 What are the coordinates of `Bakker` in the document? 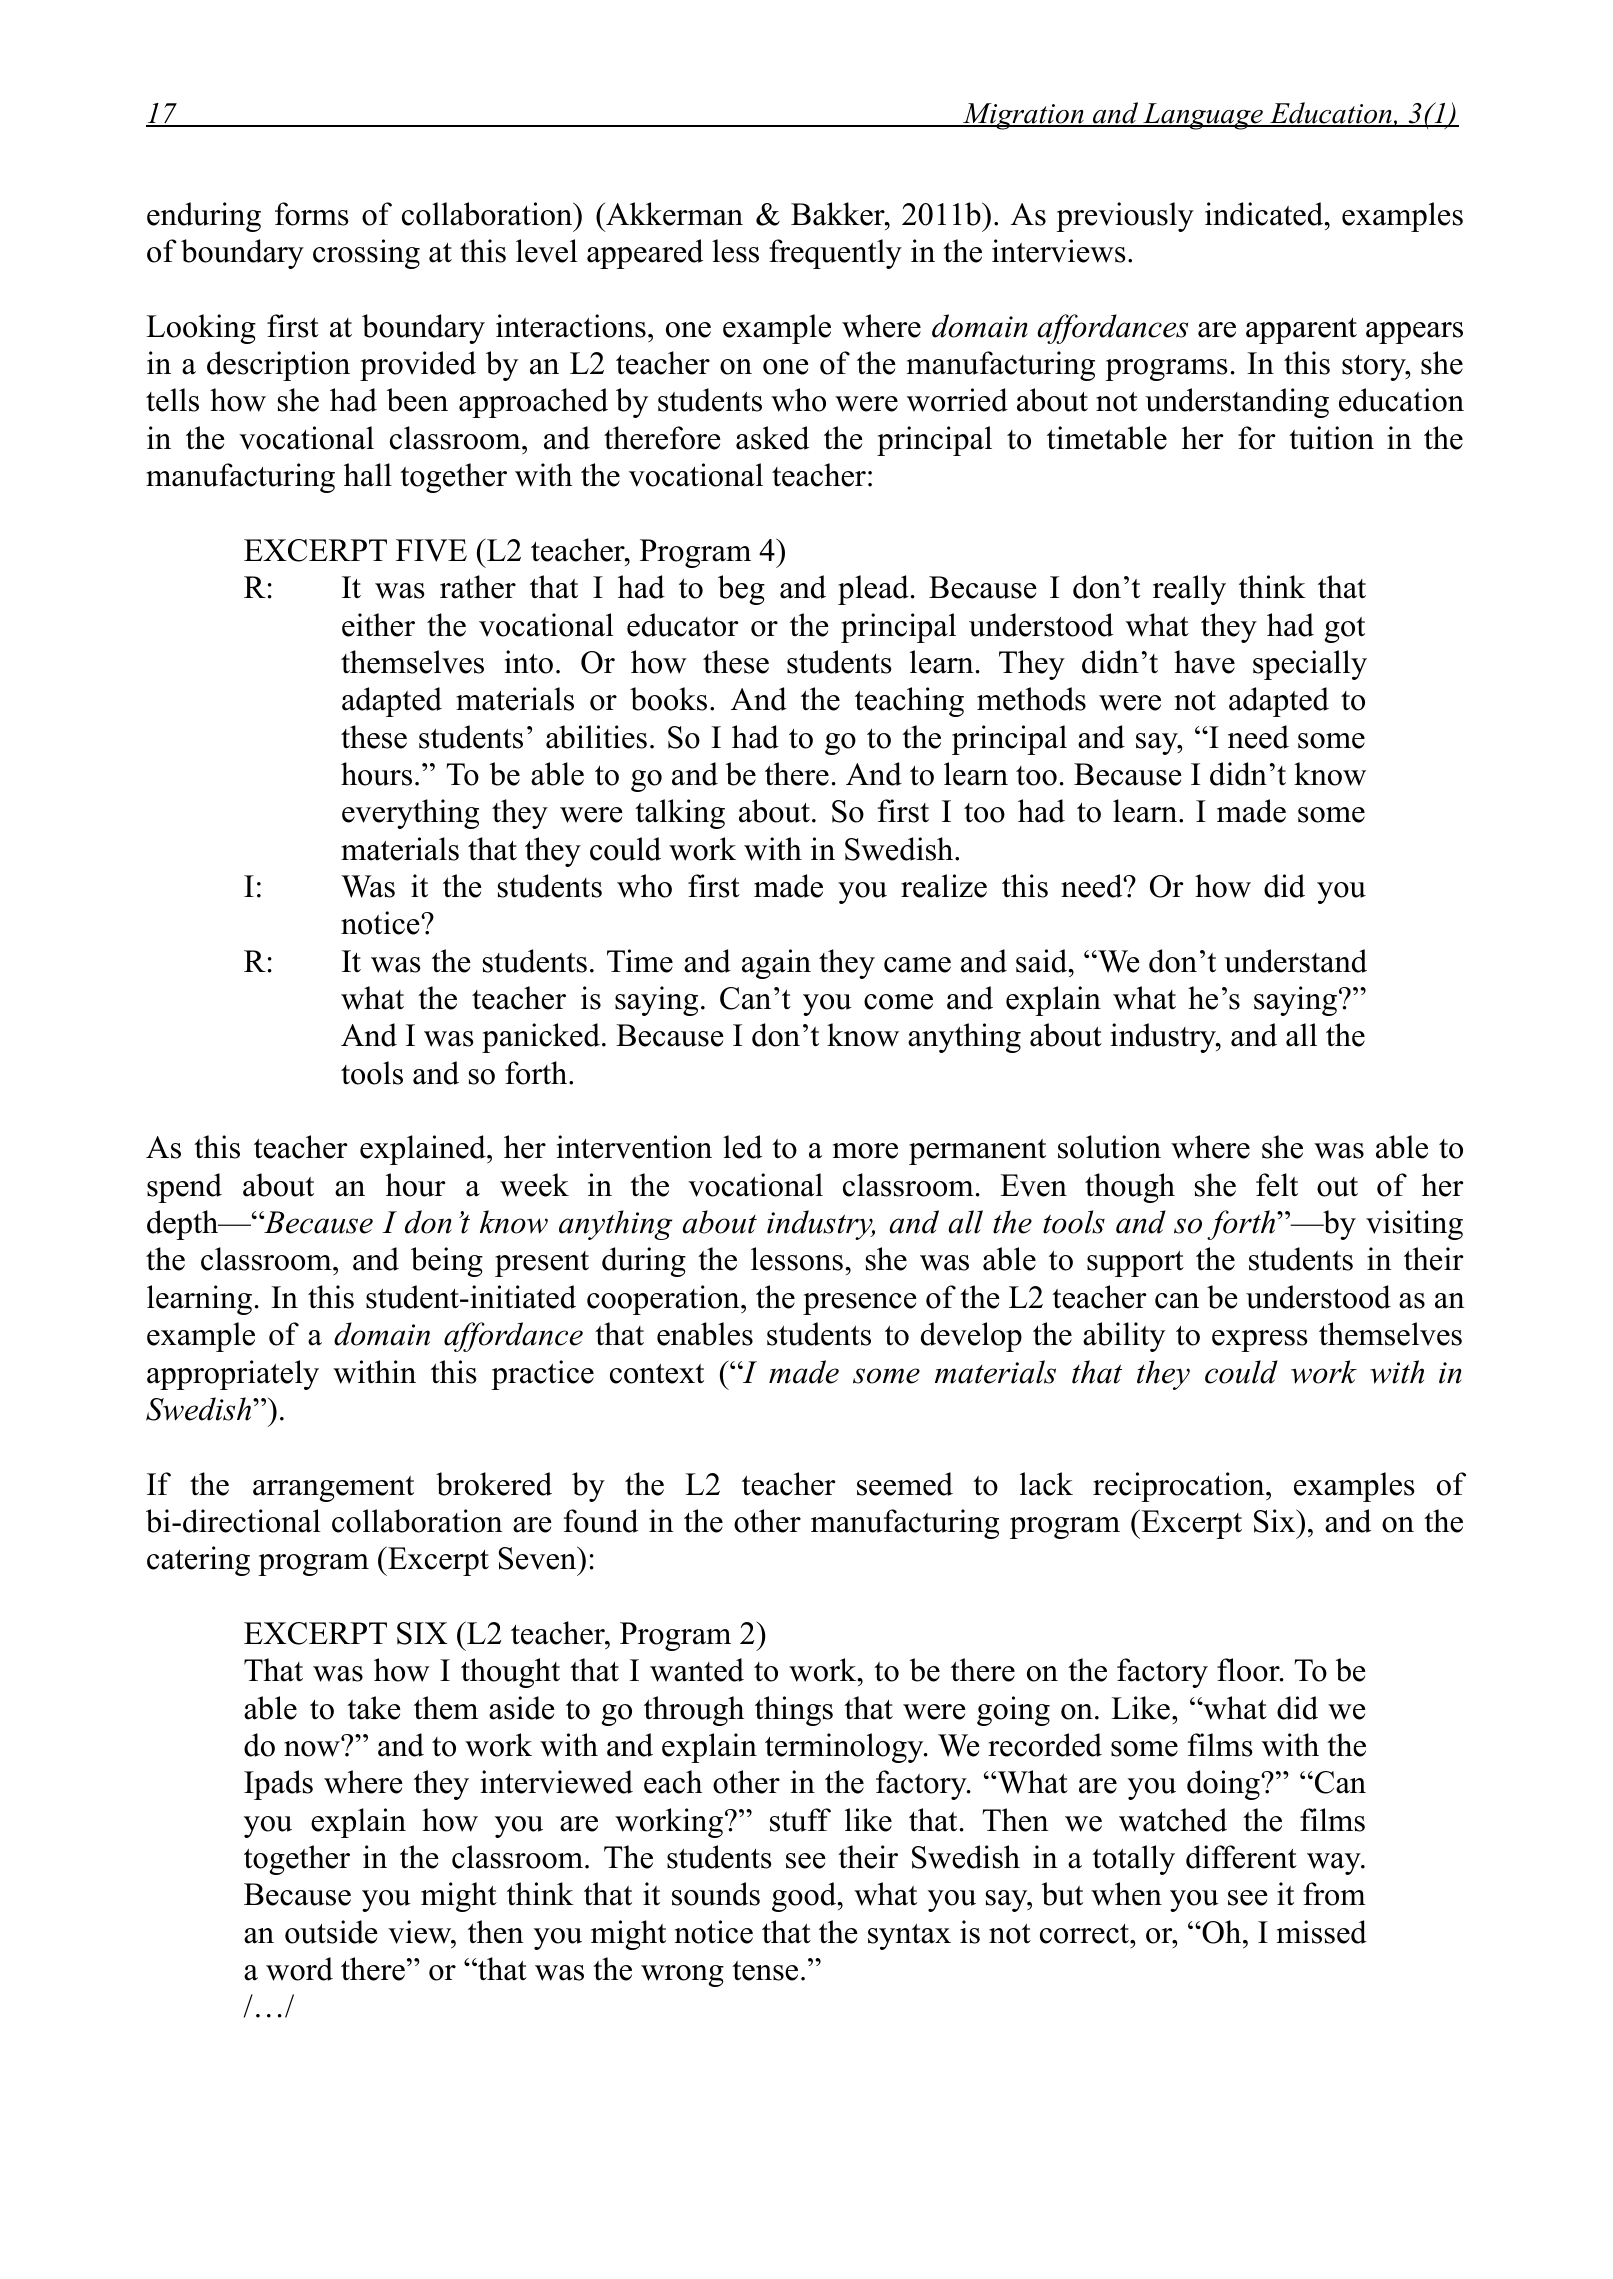 It's located at (839, 214).
